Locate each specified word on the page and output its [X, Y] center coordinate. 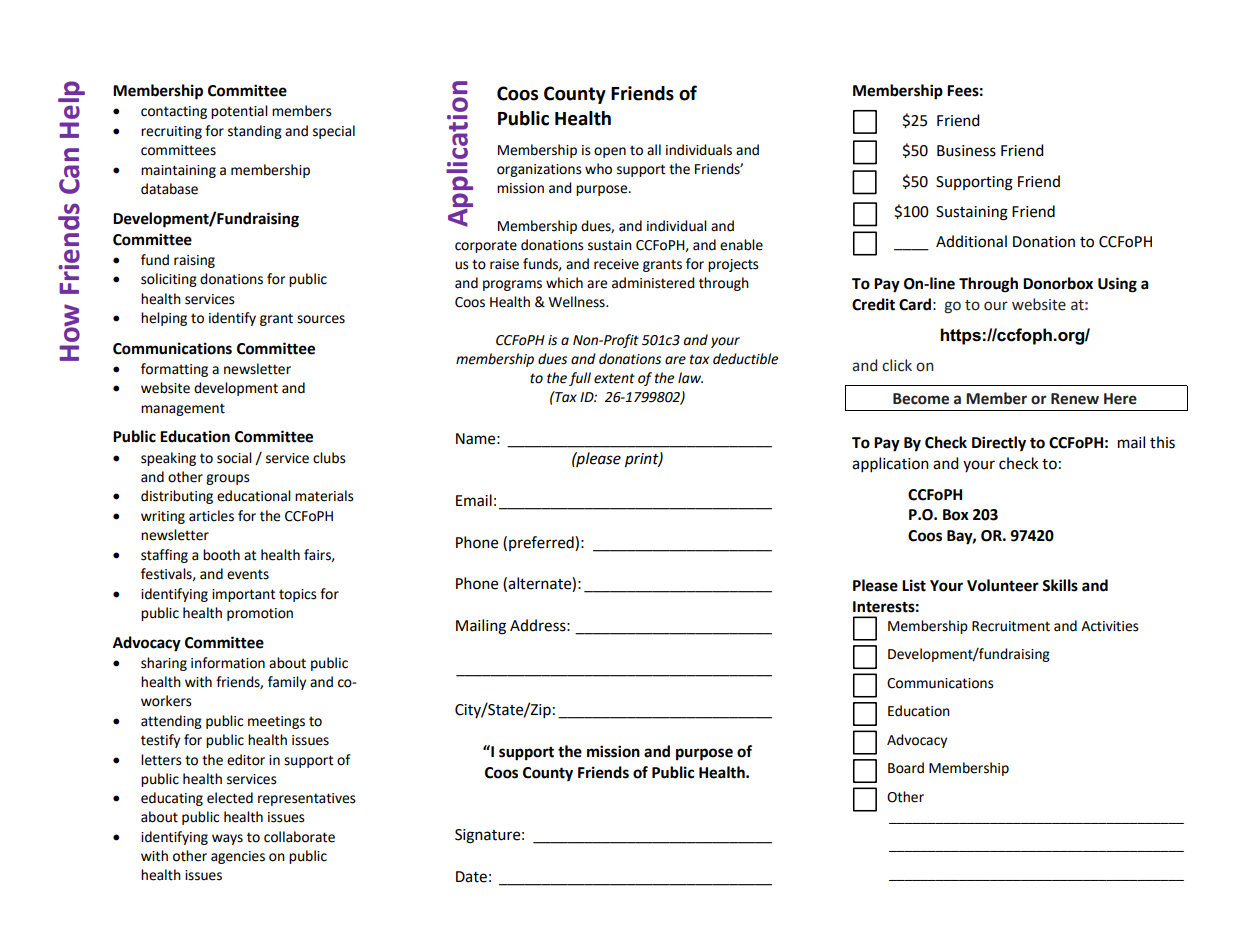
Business [966, 151]
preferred [542, 543]
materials [324, 496]
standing [255, 132]
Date [471, 877]
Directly [999, 444]
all [654, 150]
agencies [238, 857]
